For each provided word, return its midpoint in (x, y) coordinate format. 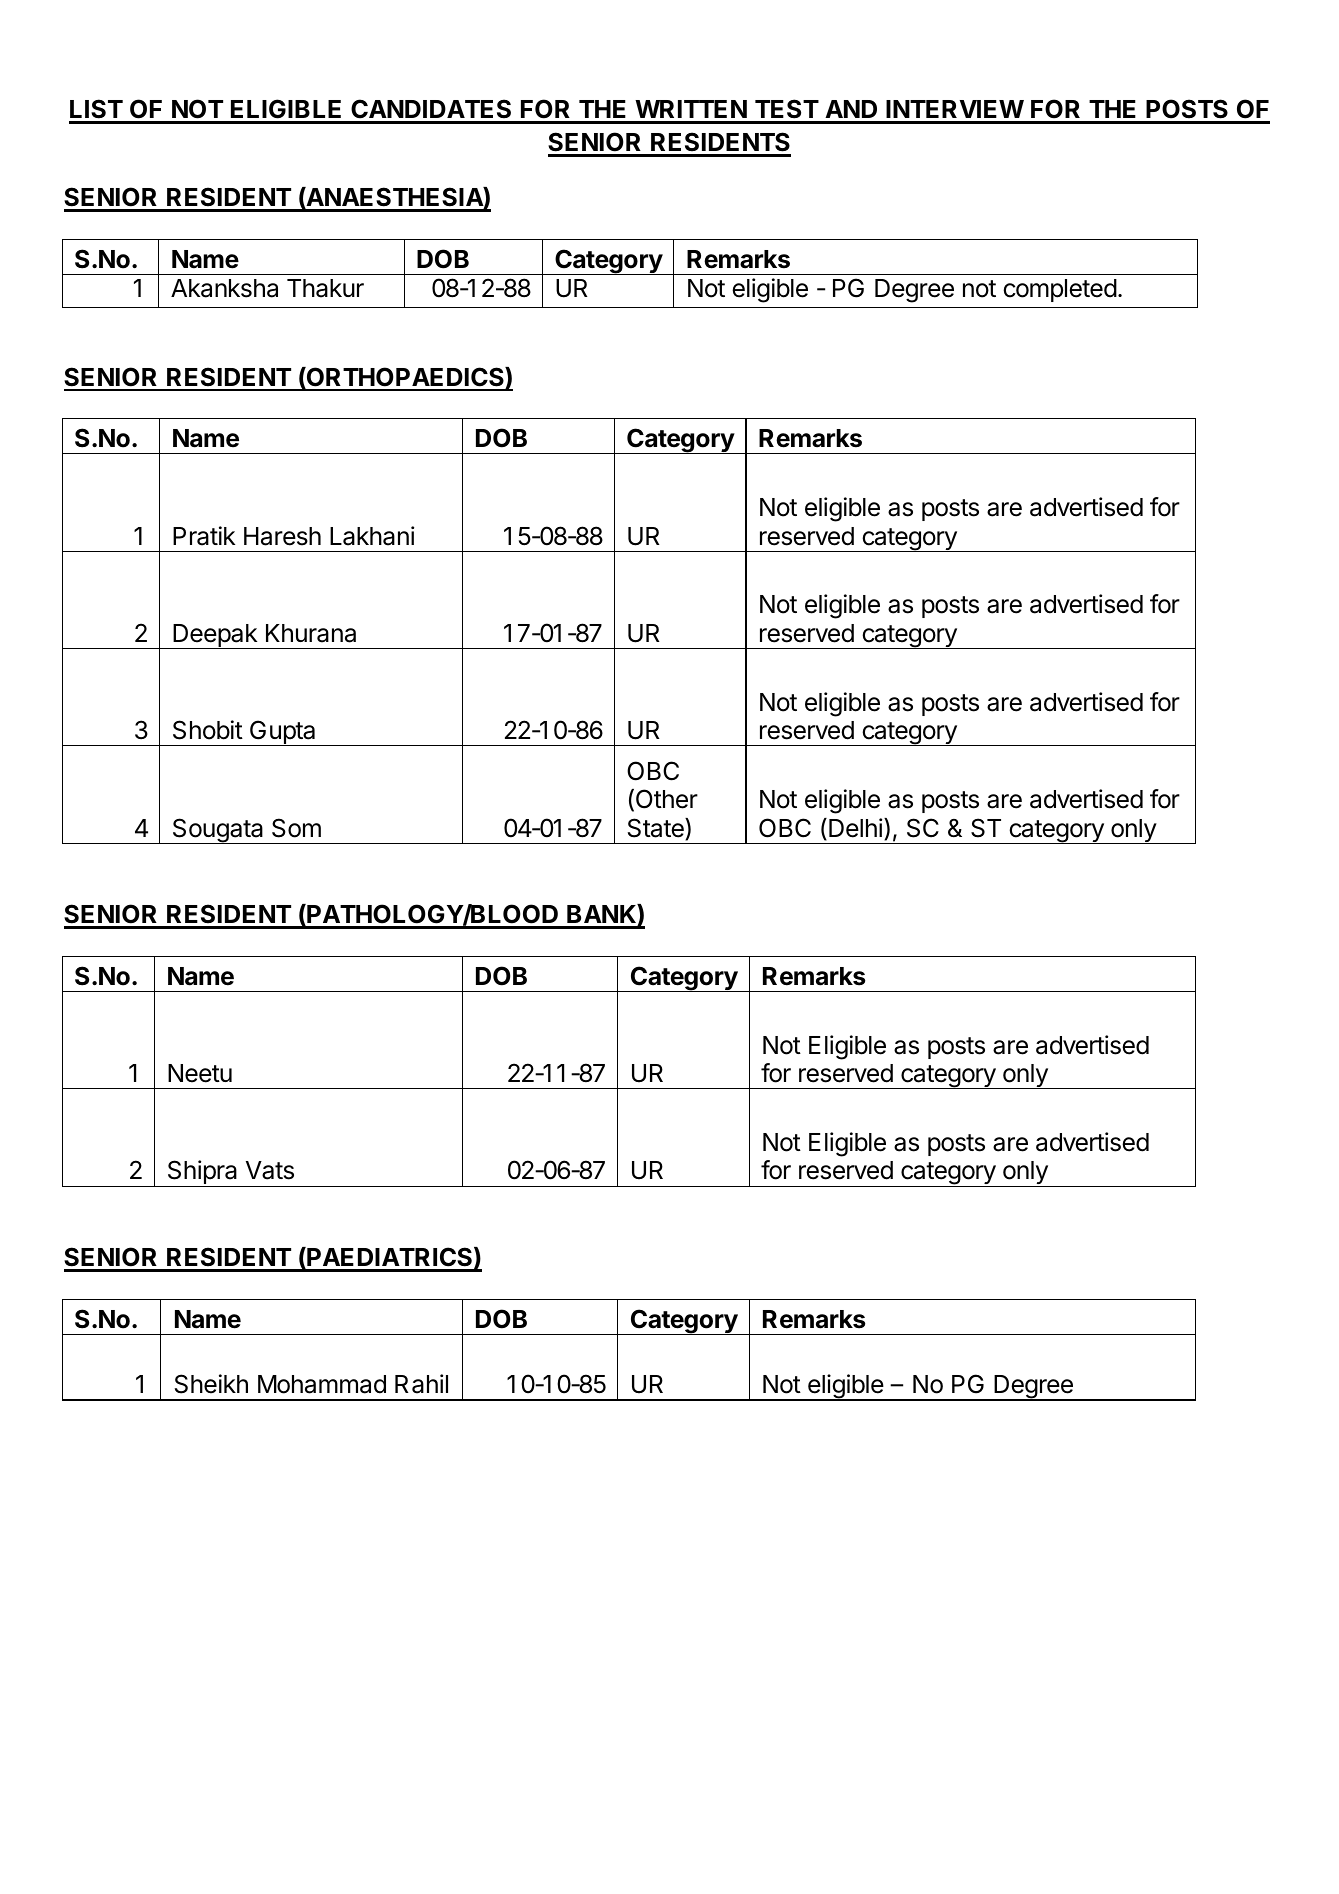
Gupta (283, 733)
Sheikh (211, 1384)
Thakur (325, 288)
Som (296, 828)
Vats (270, 1170)
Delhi (855, 828)
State (657, 829)
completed (1060, 290)
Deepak (215, 636)
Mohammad (322, 1384)
